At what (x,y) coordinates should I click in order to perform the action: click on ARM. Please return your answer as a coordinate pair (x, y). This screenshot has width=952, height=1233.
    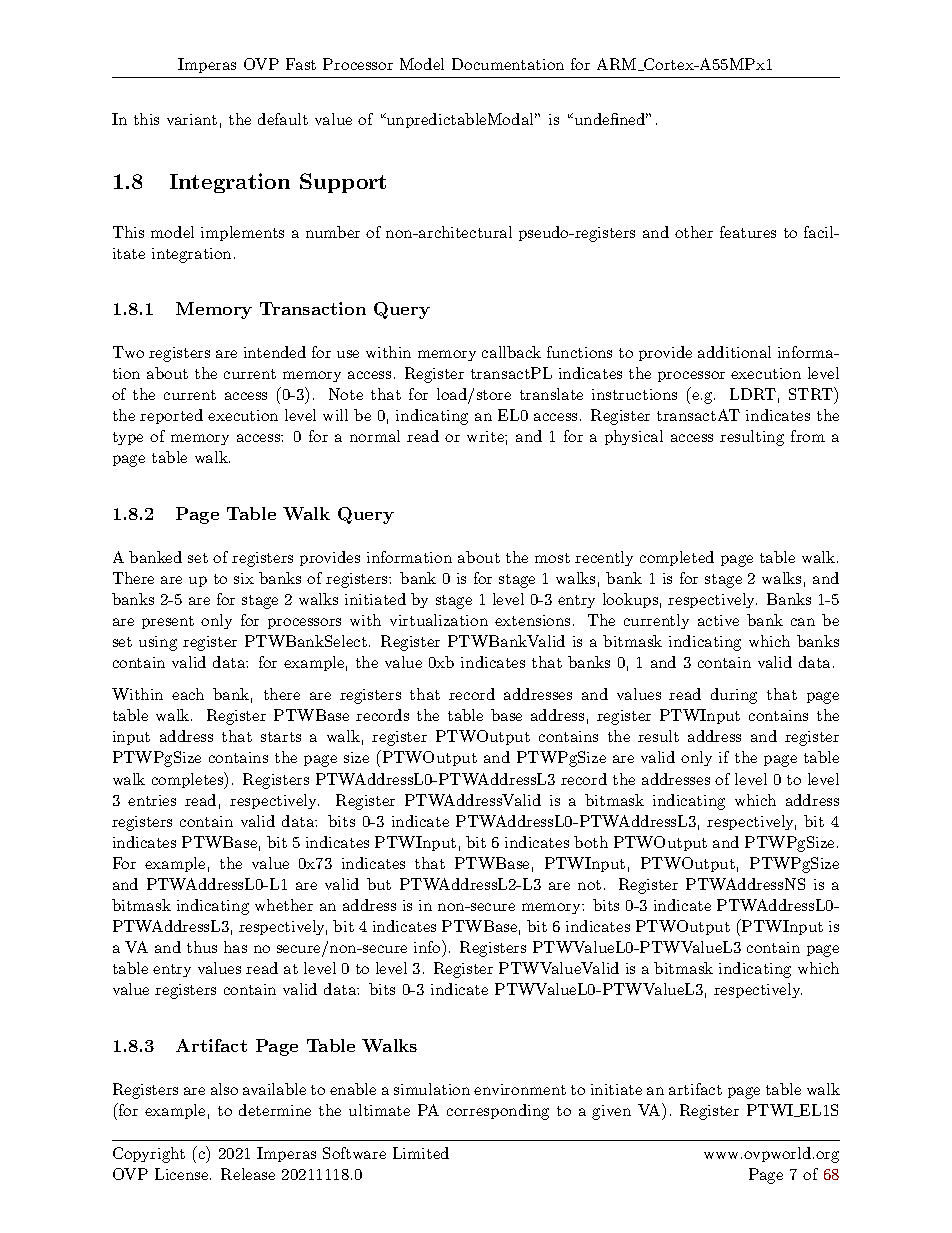
    Looking at the image, I should click on (618, 64).
